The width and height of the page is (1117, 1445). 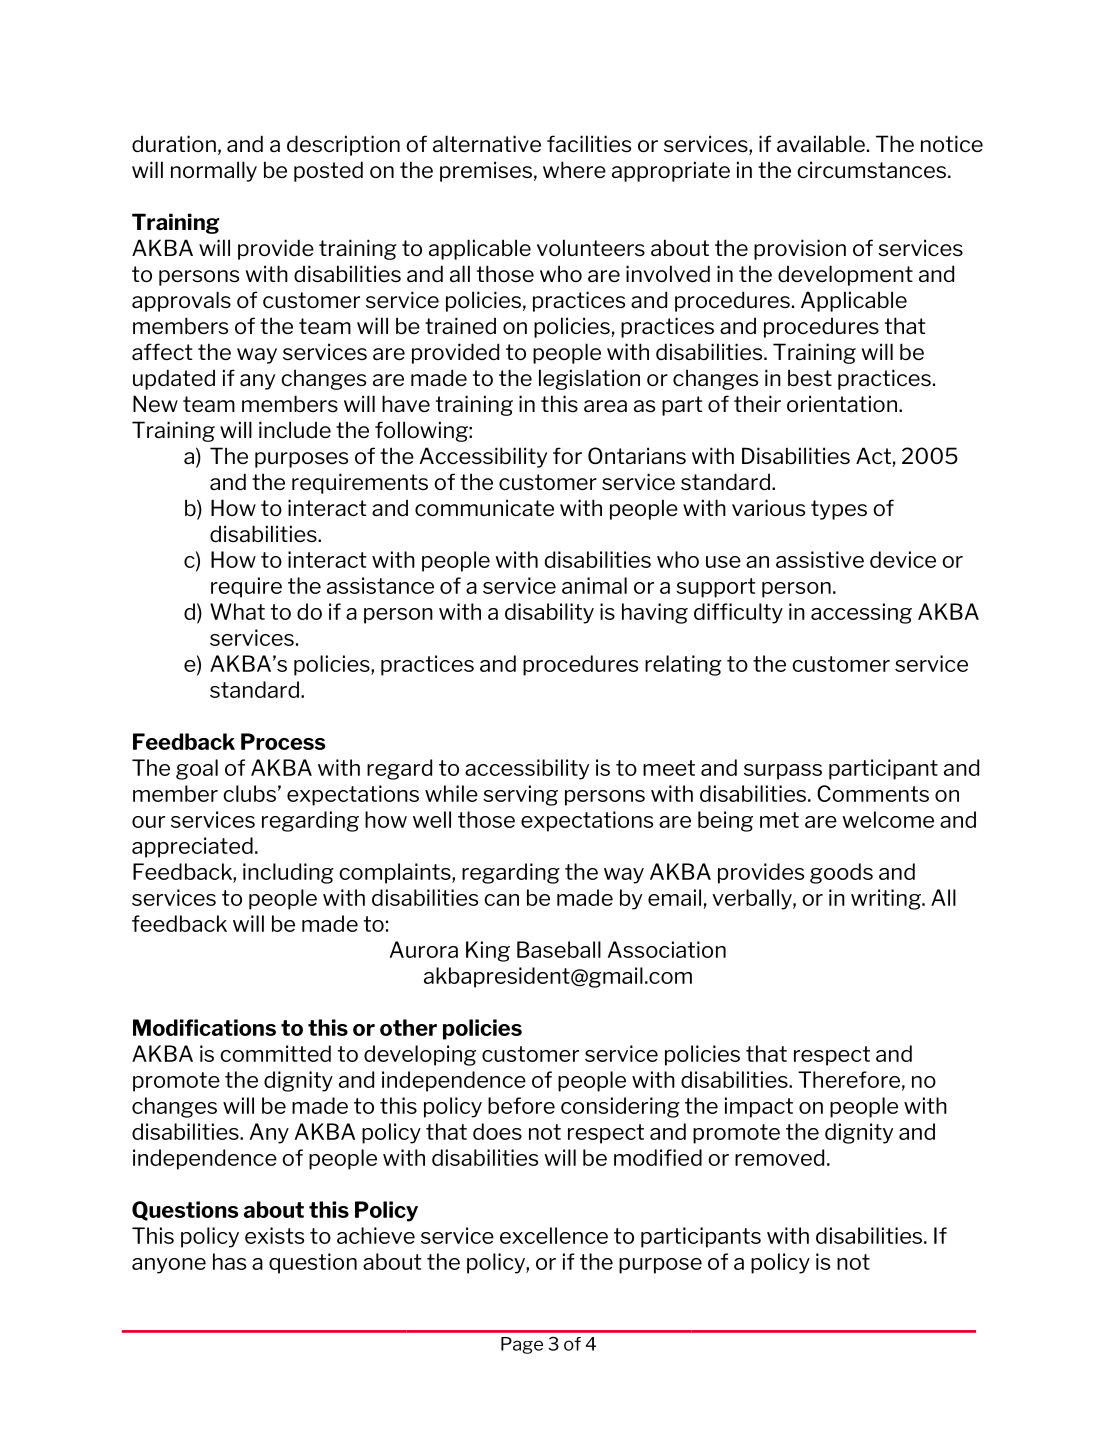 I want to click on has, so click(x=229, y=1261).
